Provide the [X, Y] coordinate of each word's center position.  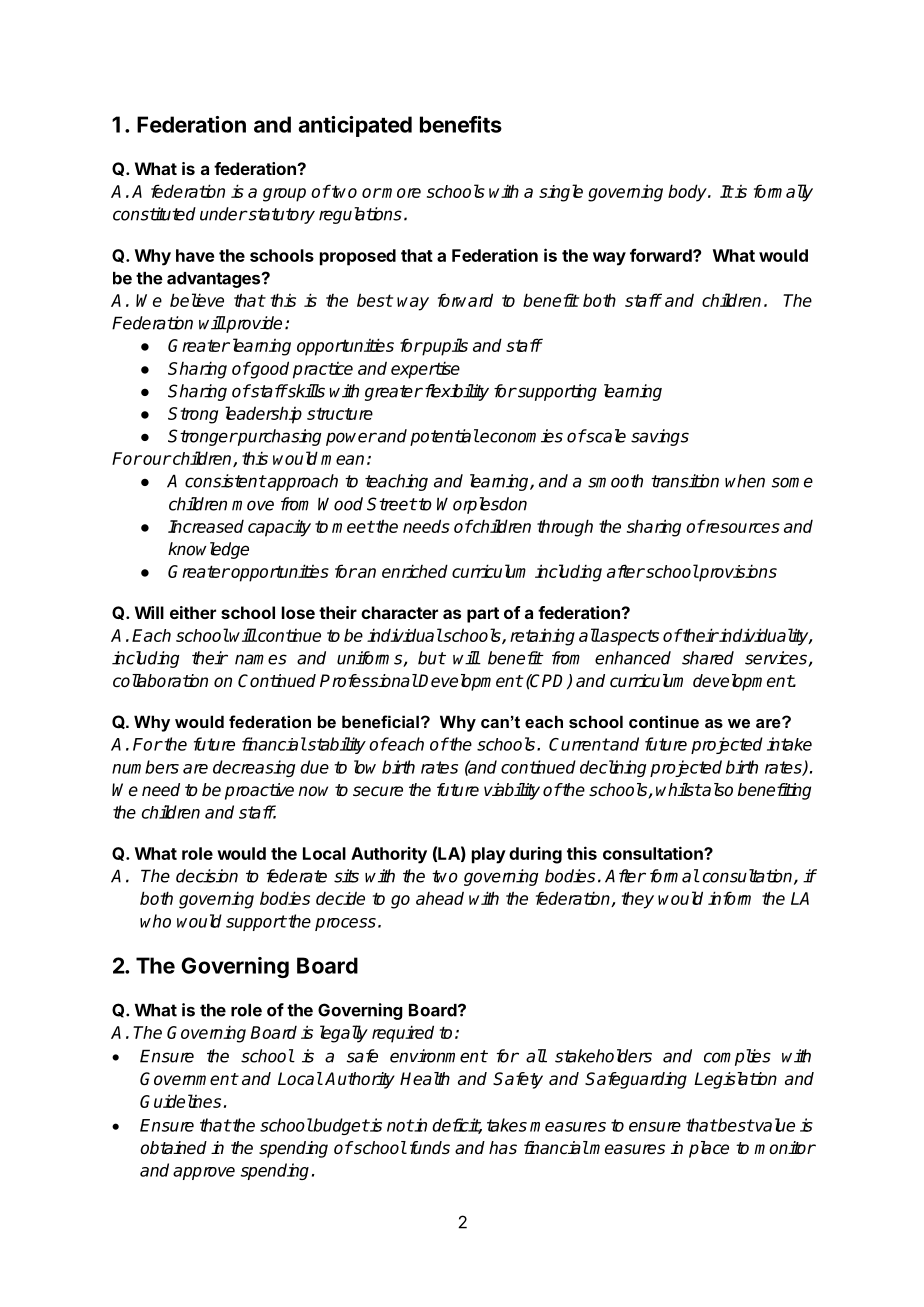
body [688, 193]
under [223, 214]
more [401, 193]
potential [444, 437]
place [709, 1149]
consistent [225, 481]
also [717, 790]
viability [512, 791]
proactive [259, 791]
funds [430, 1148]
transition [685, 481]
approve [204, 1173]
